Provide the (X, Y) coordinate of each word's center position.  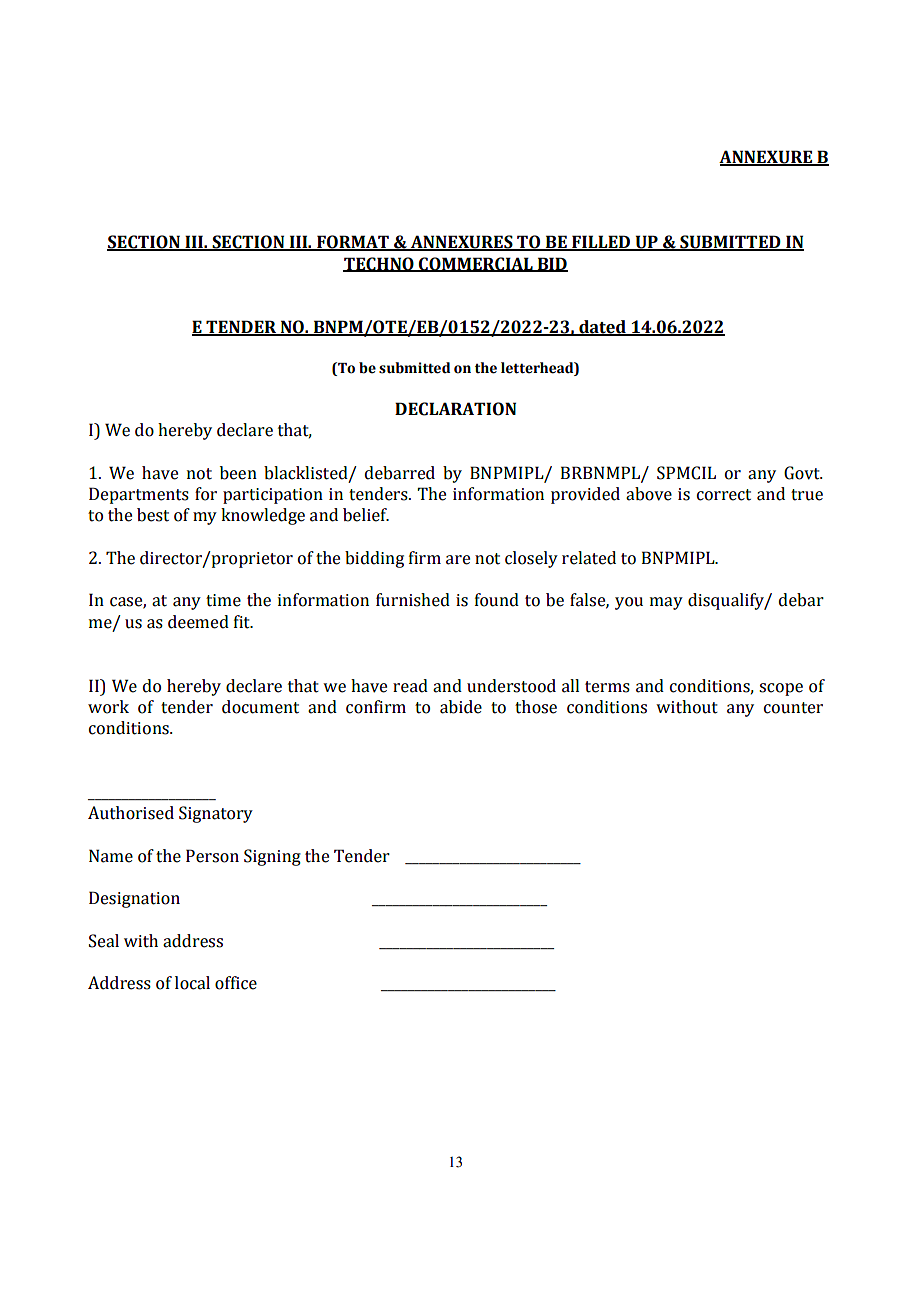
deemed (198, 622)
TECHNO (379, 264)
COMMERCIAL (476, 264)
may (666, 603)
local (192, 983)
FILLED (601, 243)
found (497, 600)
